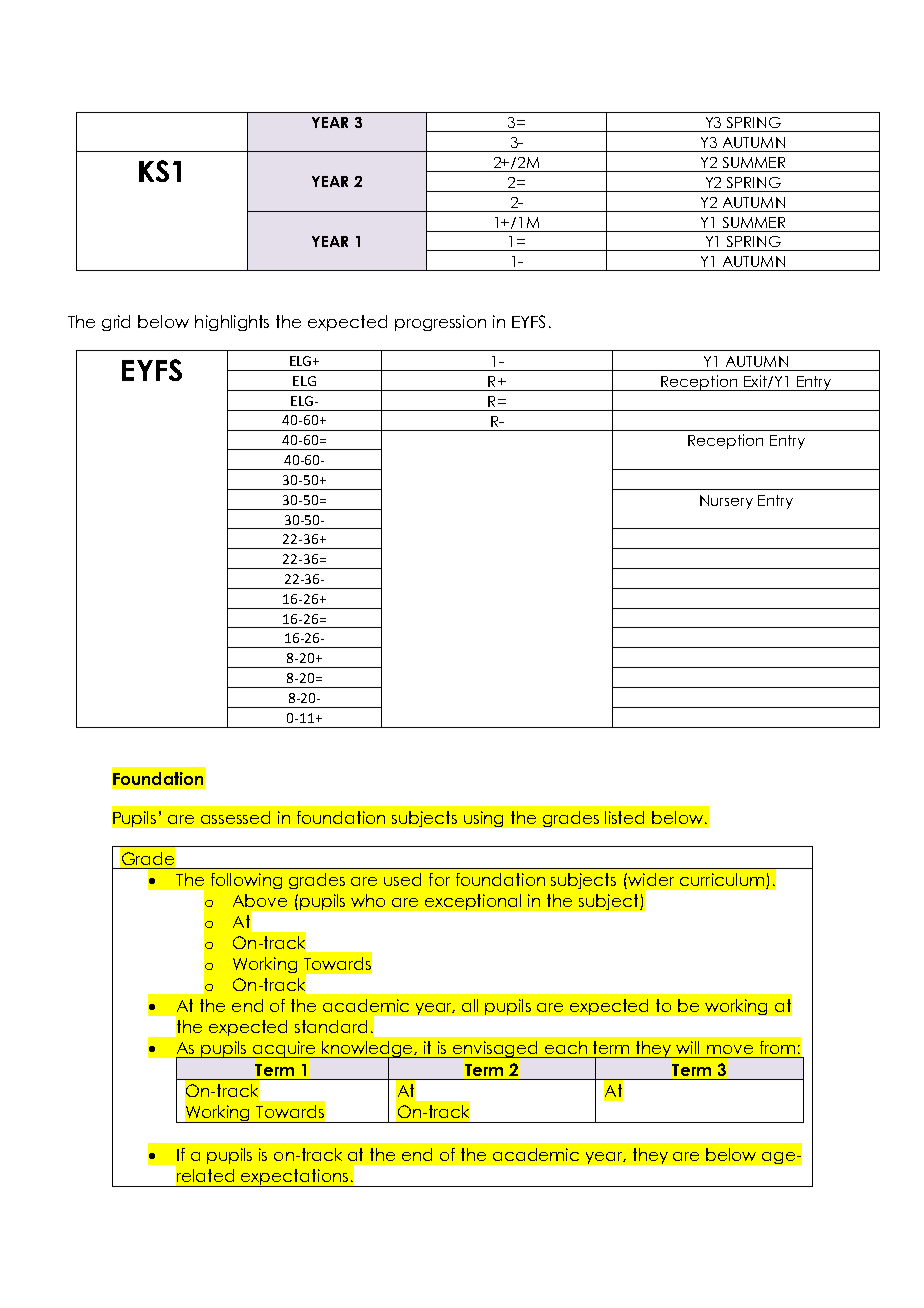 The image size is (924, 1308). Describe the element at coordinates (440, 323) in the image. I see `progression` at that location.
